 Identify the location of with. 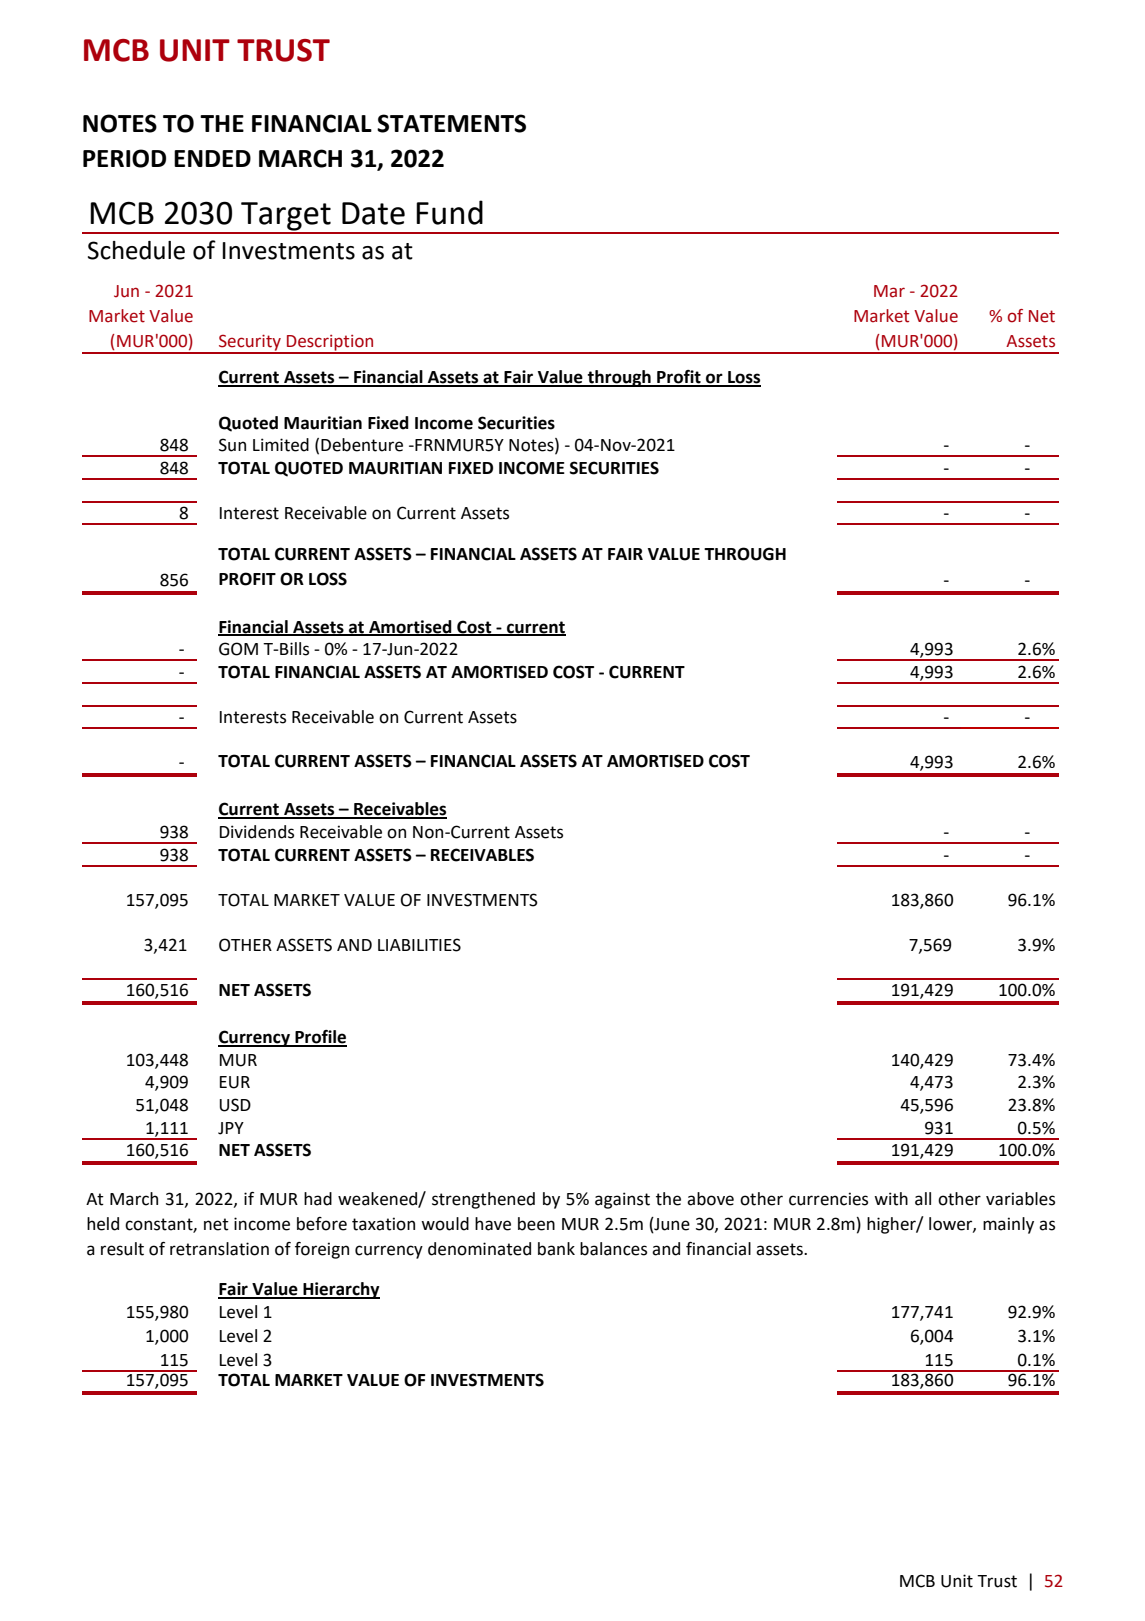
(891, 1199).
